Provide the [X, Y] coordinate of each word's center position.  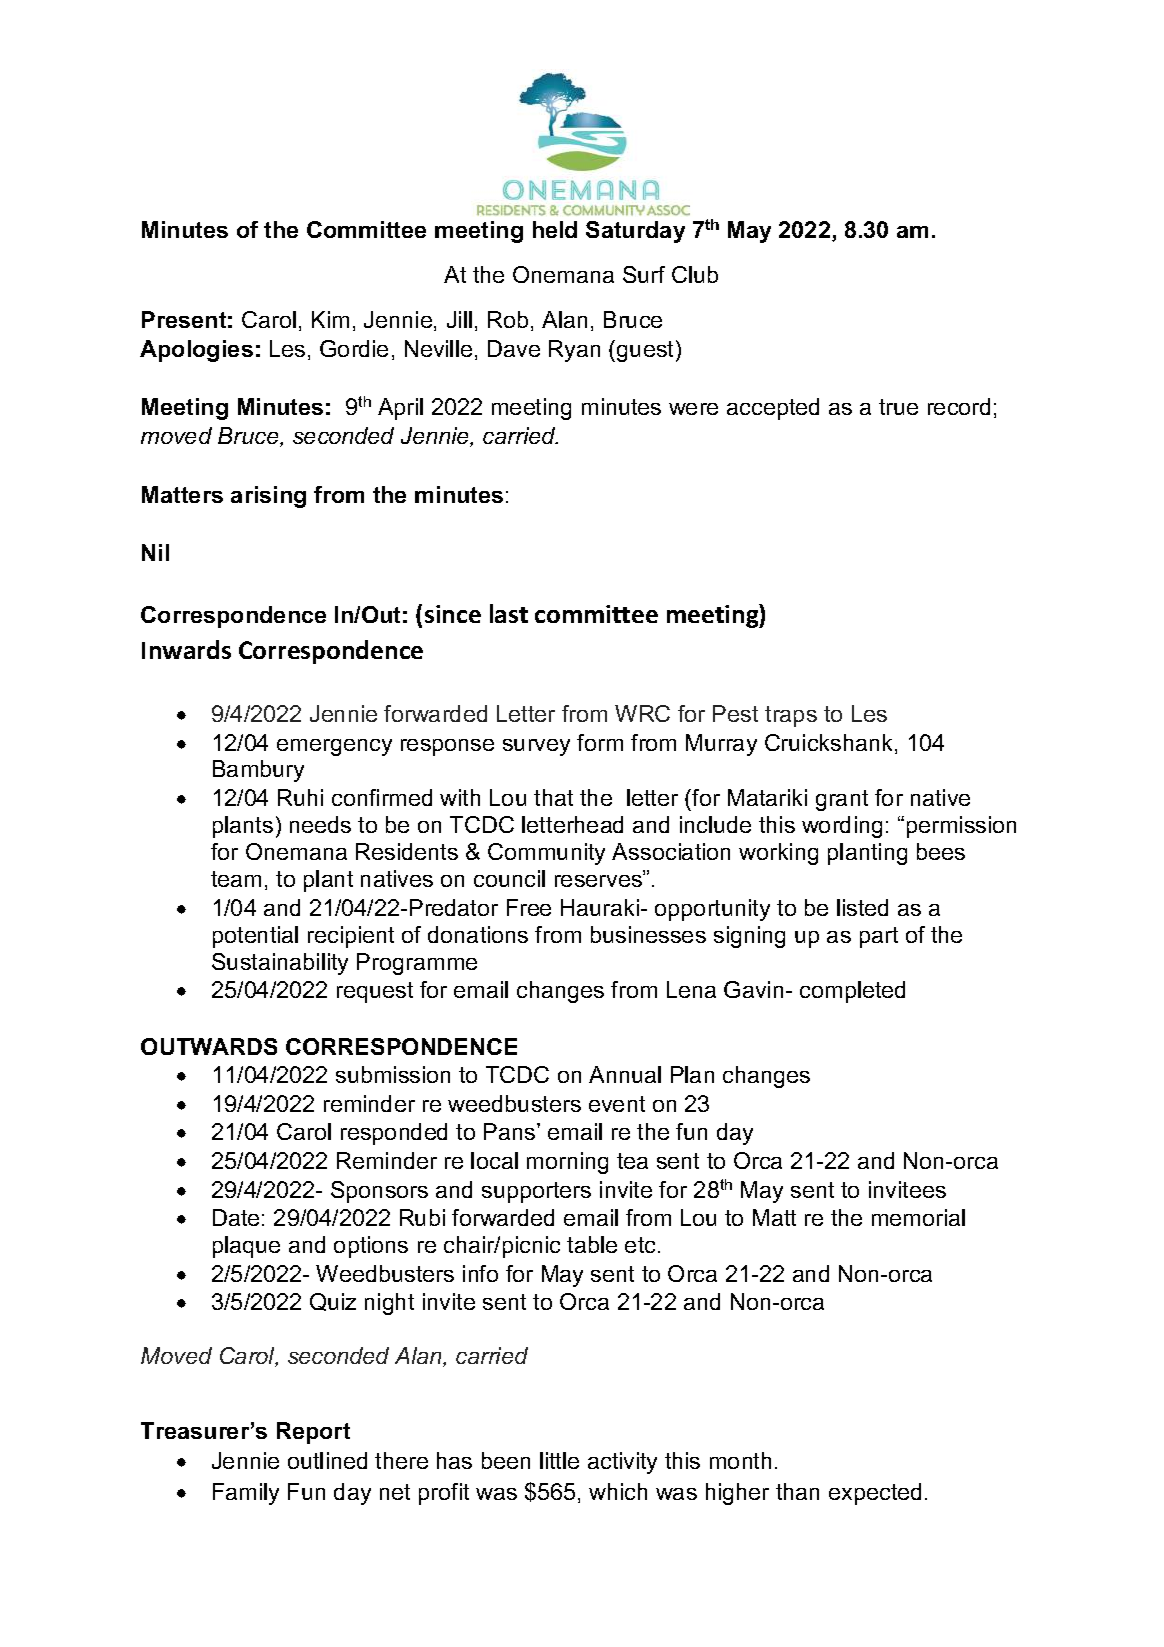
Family [246, 1494]
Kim [330, 319]
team [236, 879]
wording [842, 827]
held [555, 229]
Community [546, 854]
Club [695, 274]
